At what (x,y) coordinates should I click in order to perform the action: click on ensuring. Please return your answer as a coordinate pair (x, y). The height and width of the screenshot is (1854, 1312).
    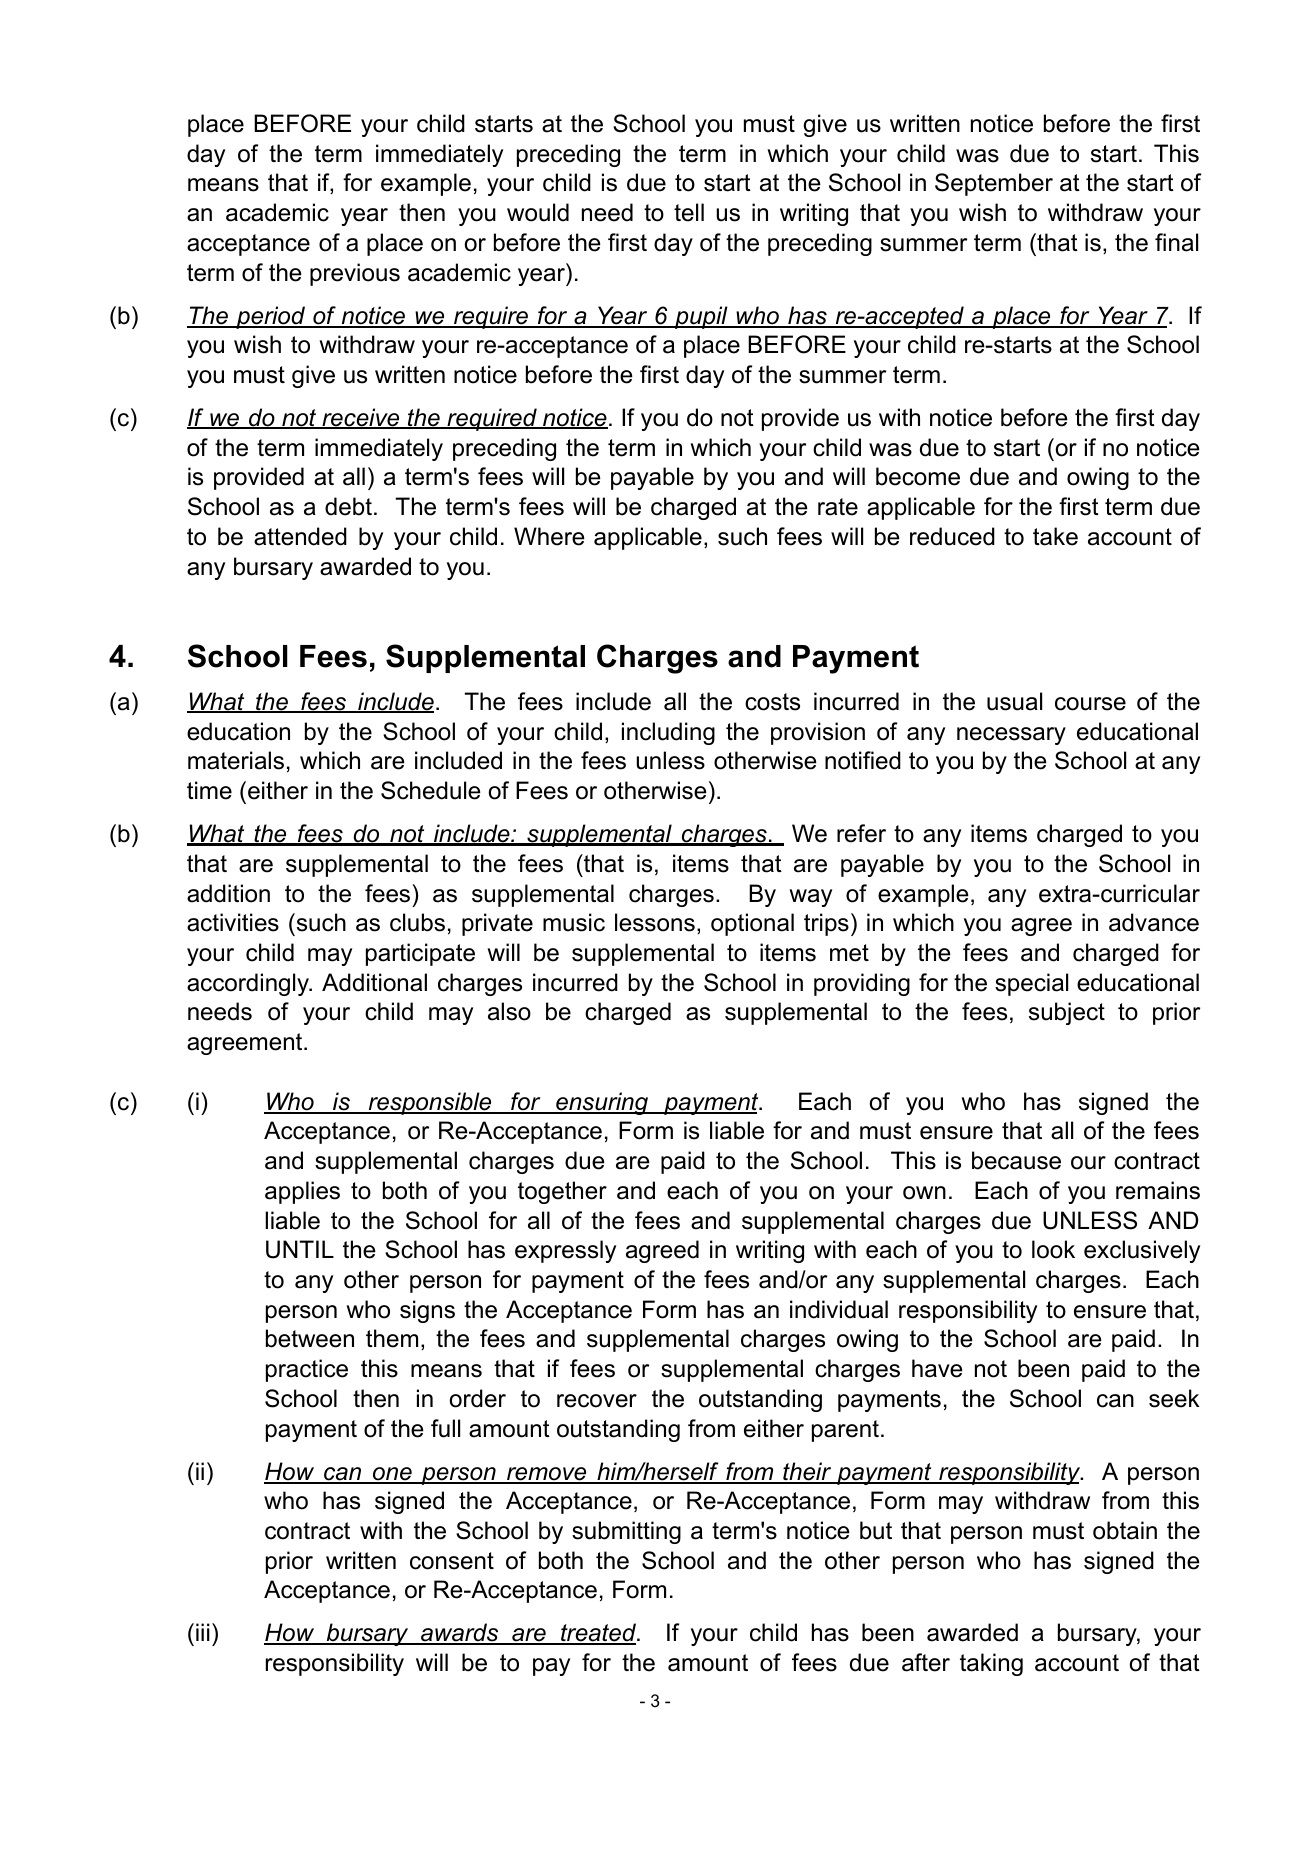
    Looking at the image, I should click on (602, 1103).
